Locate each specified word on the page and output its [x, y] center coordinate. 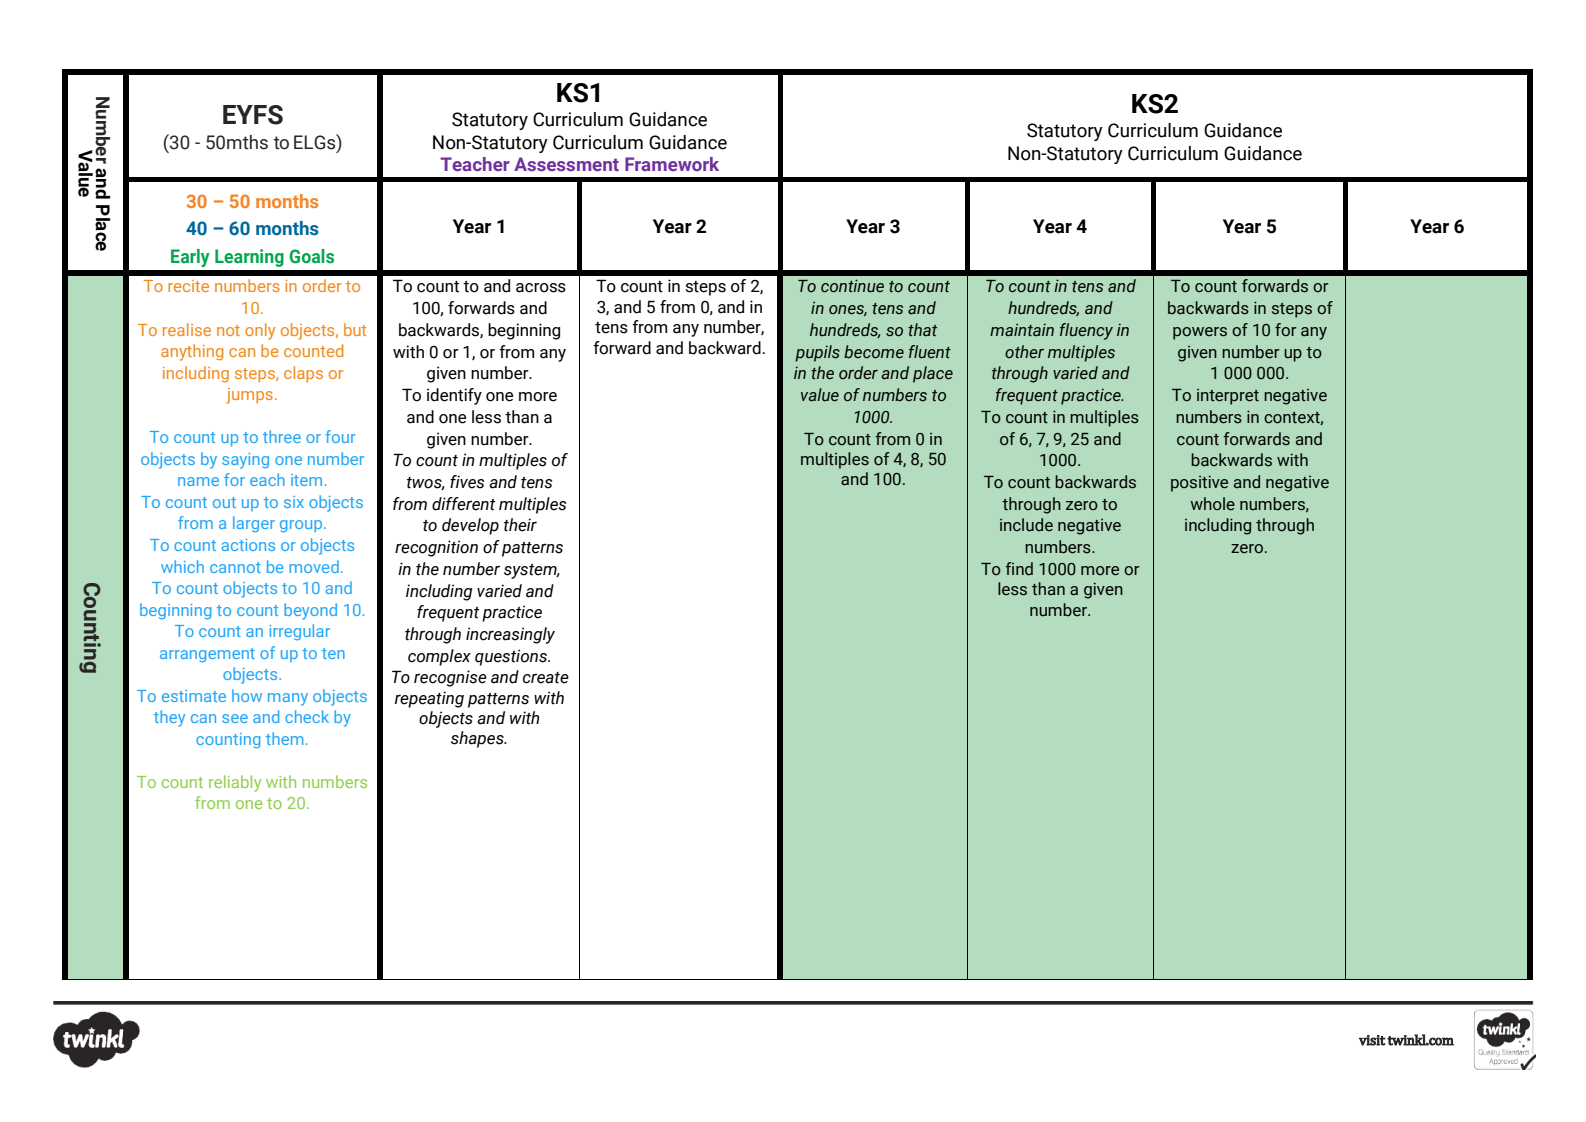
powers [1200, 333]
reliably [235, 783]
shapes [478, 739]
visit [1372, 1040]
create [546, 678]
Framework [672, 164]
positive [1199, 483]
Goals [311, 256]
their [520, 525]
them [284, 738]
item [306, 480]
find [1019, 569]
